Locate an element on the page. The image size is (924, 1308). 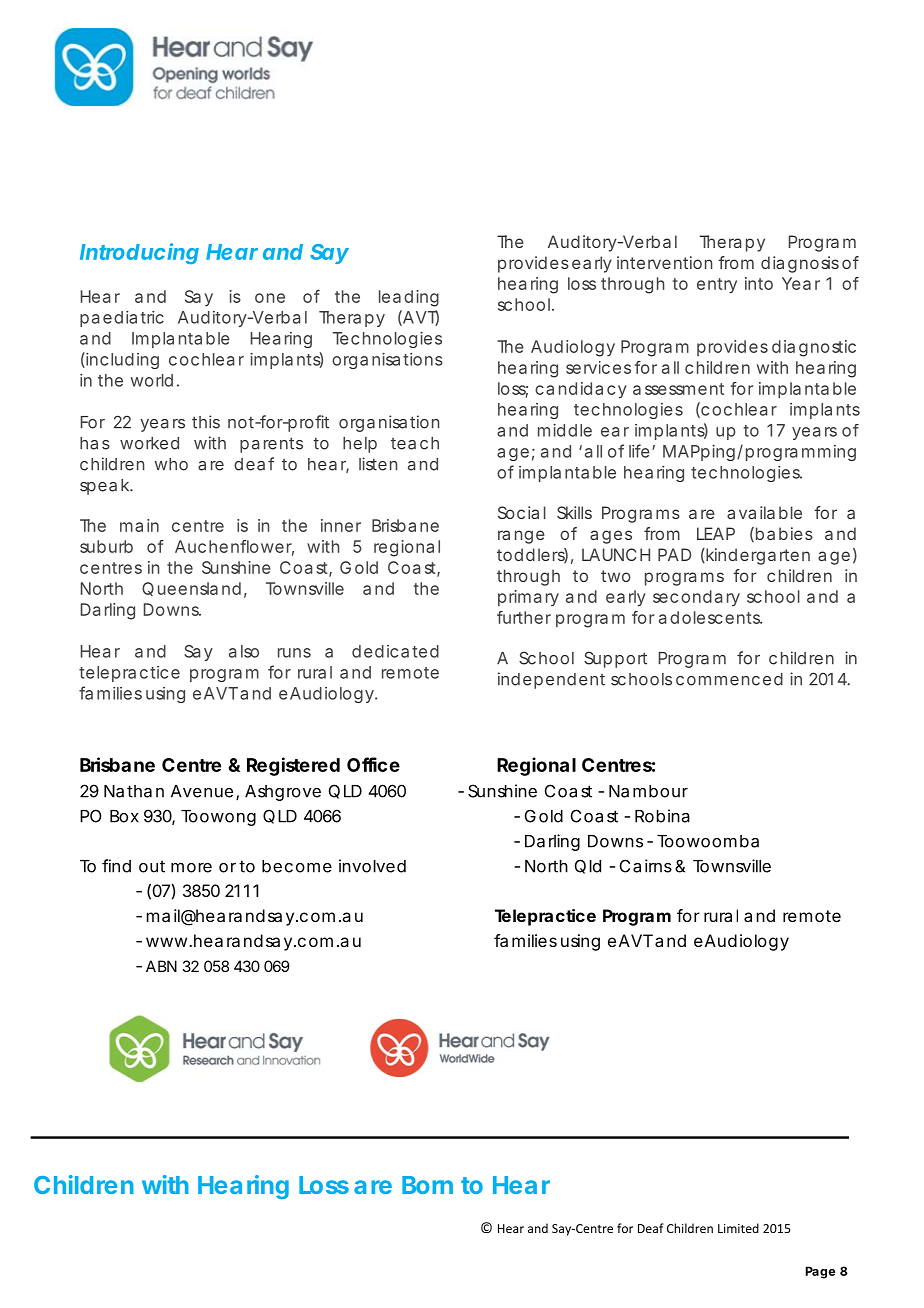
Queensland is located at coordinates (191, 589).
